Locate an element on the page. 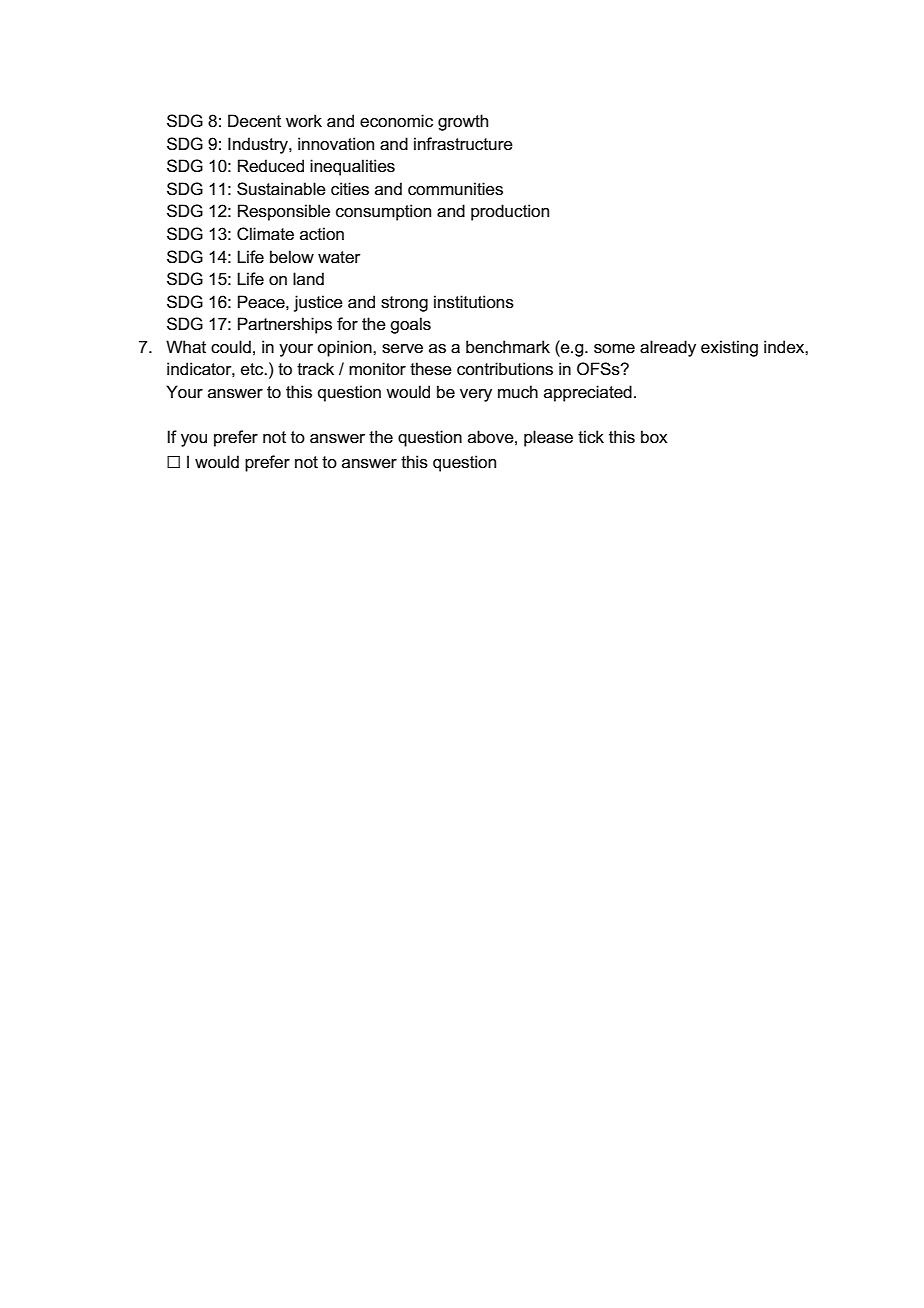 This document has width=924, height=1308. growth is located at coordinates (463, 122).
